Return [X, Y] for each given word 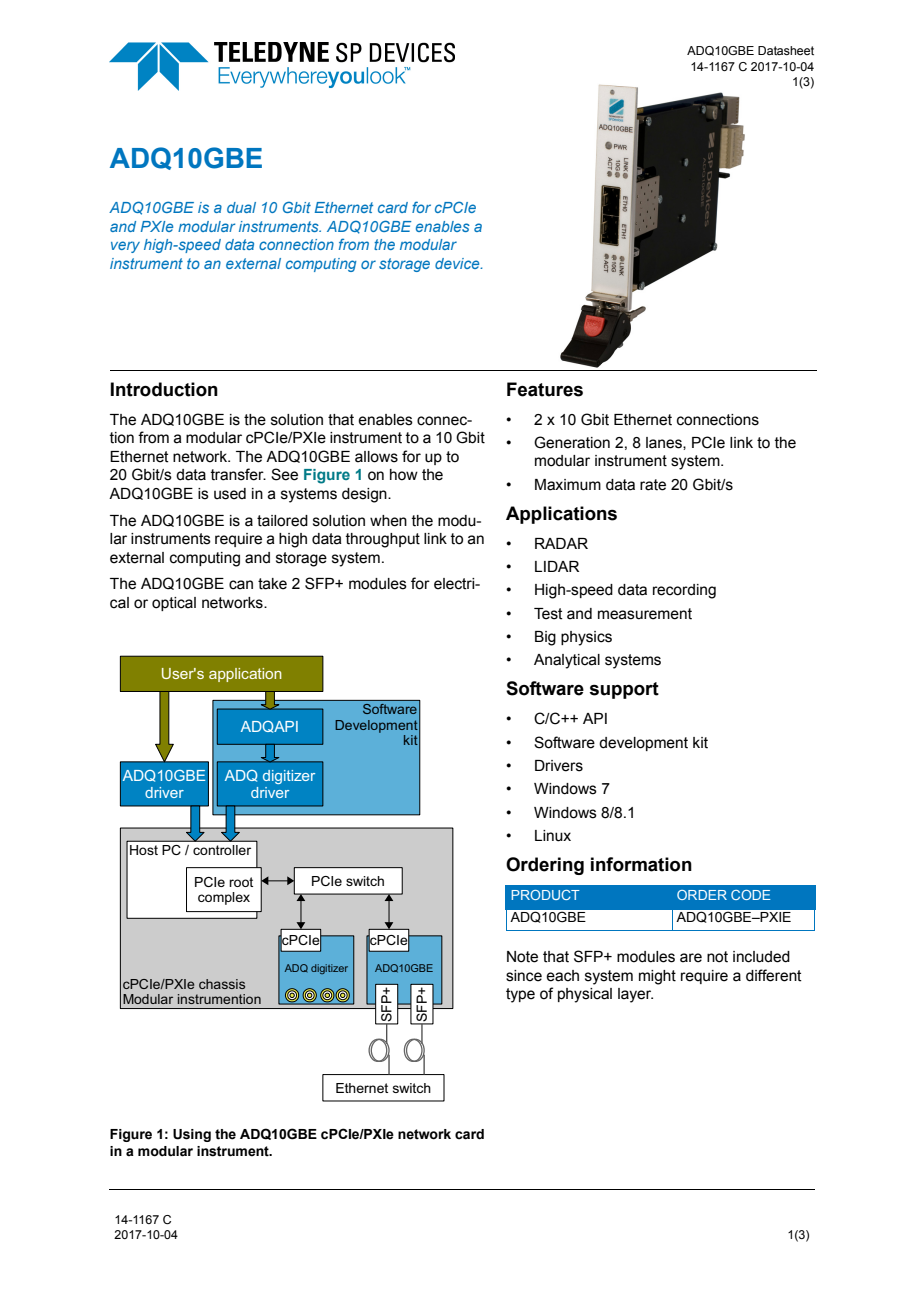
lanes [665, 443]
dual [241, 207]
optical [174, 604]
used [230, 494]
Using [192, 1135]
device [458, 263]
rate [653, 485]
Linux [553, 836]
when [388, 521]
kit [700, 743]
